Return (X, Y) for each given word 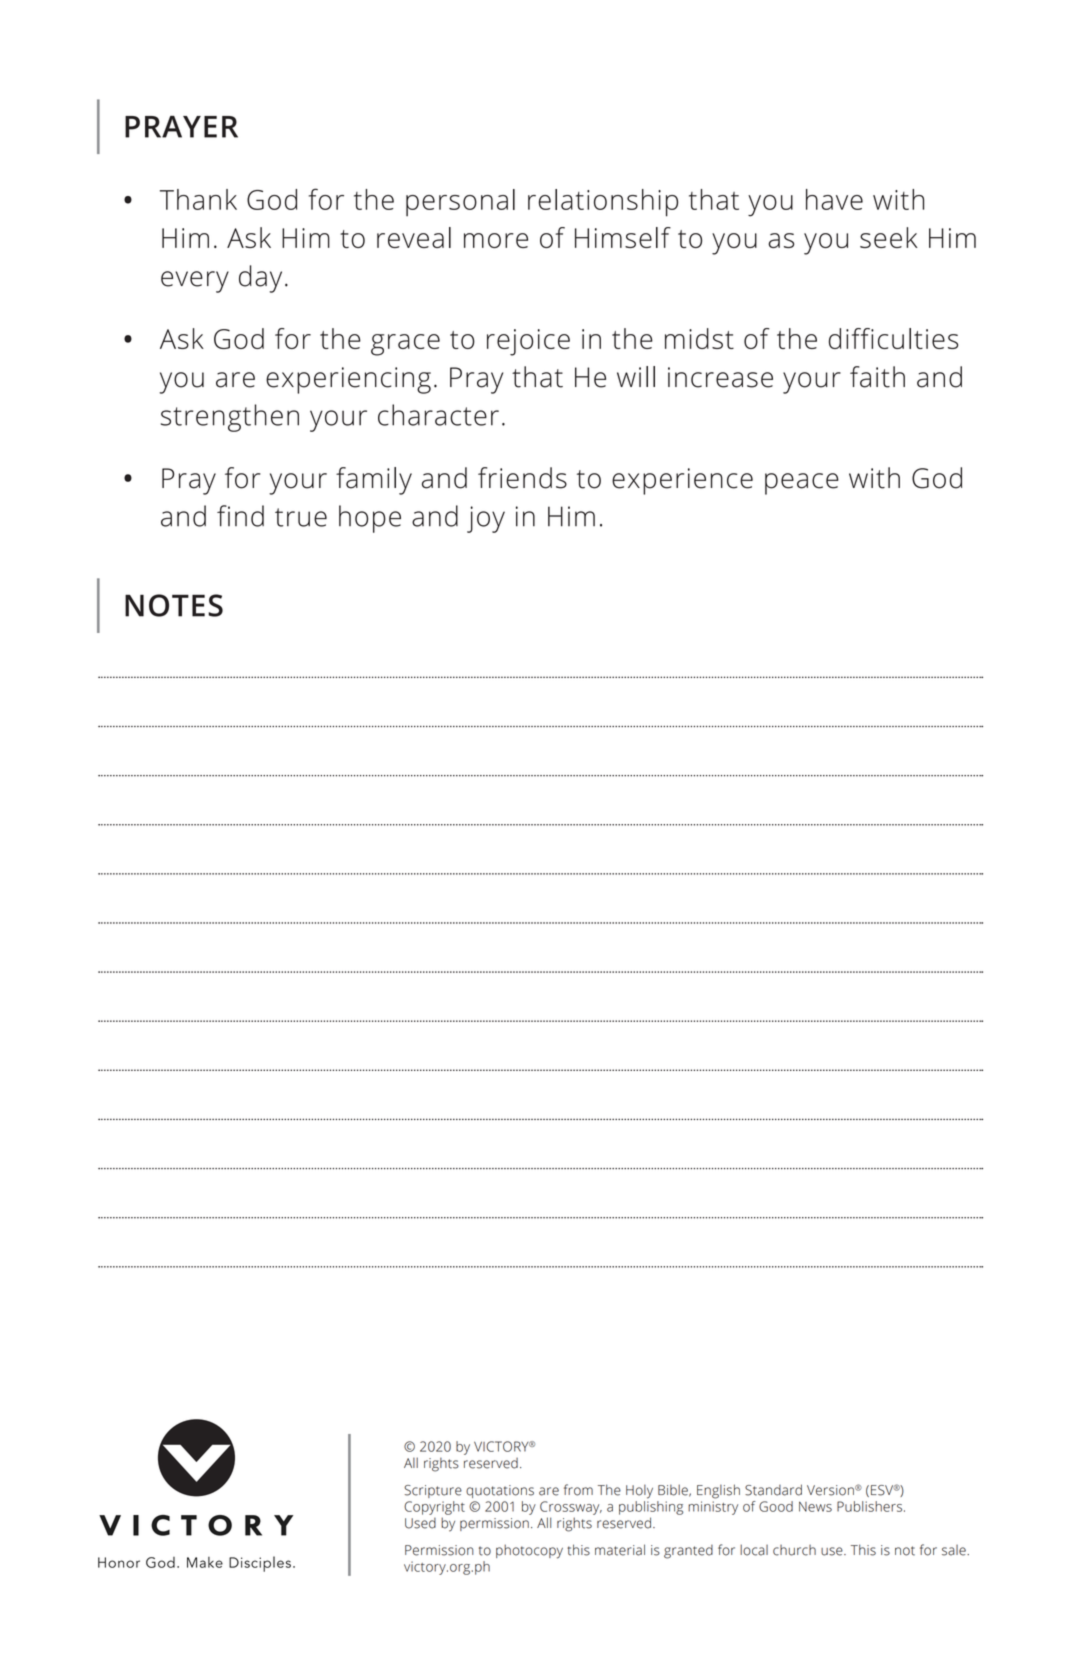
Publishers (871, 1506)
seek (889, 237)
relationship (603, 203)
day (260, 279)
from (578, 1490)
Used (420, 1523)
